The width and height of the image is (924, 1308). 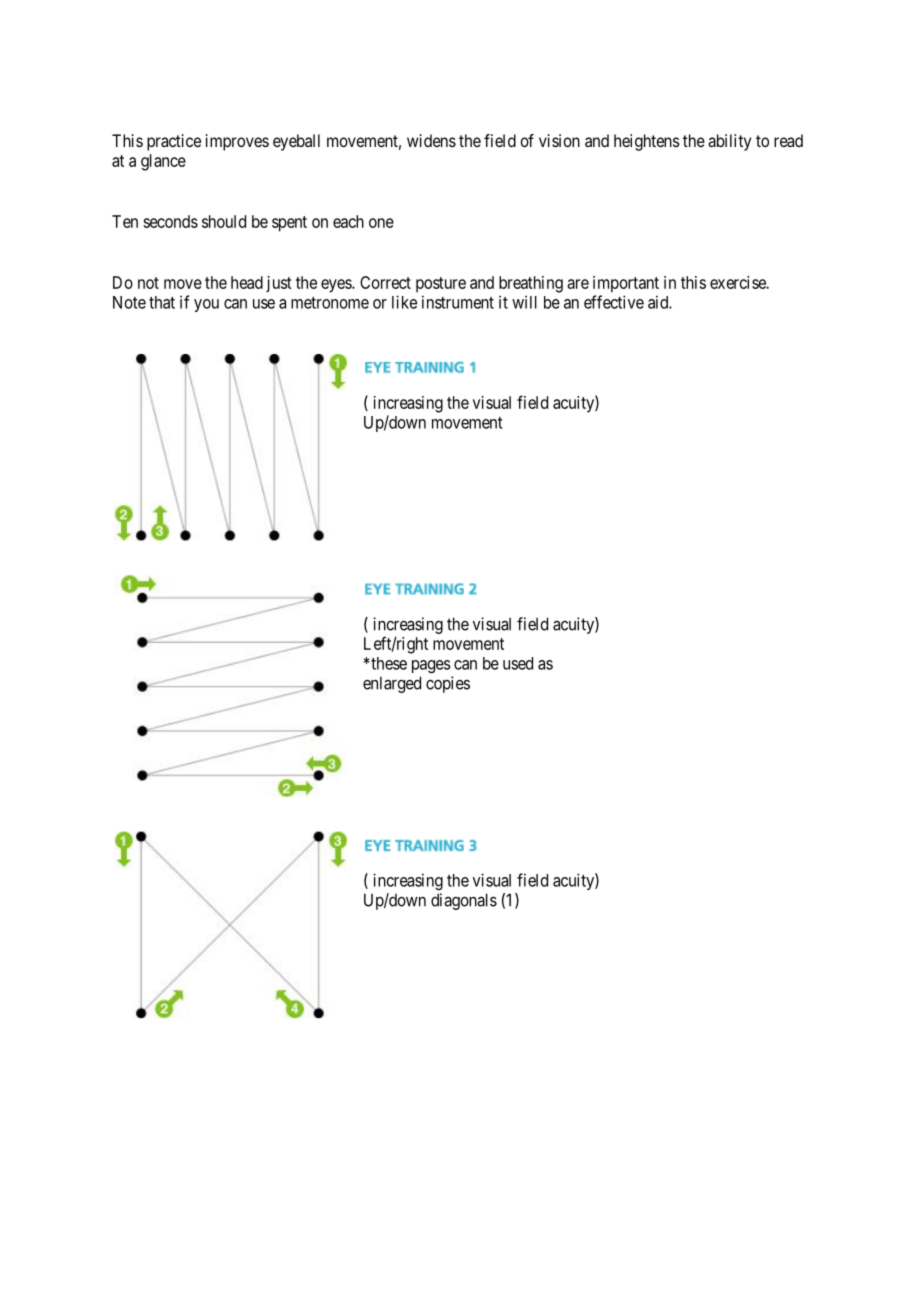 I want to click on copies, so click(x=448, y=684).
